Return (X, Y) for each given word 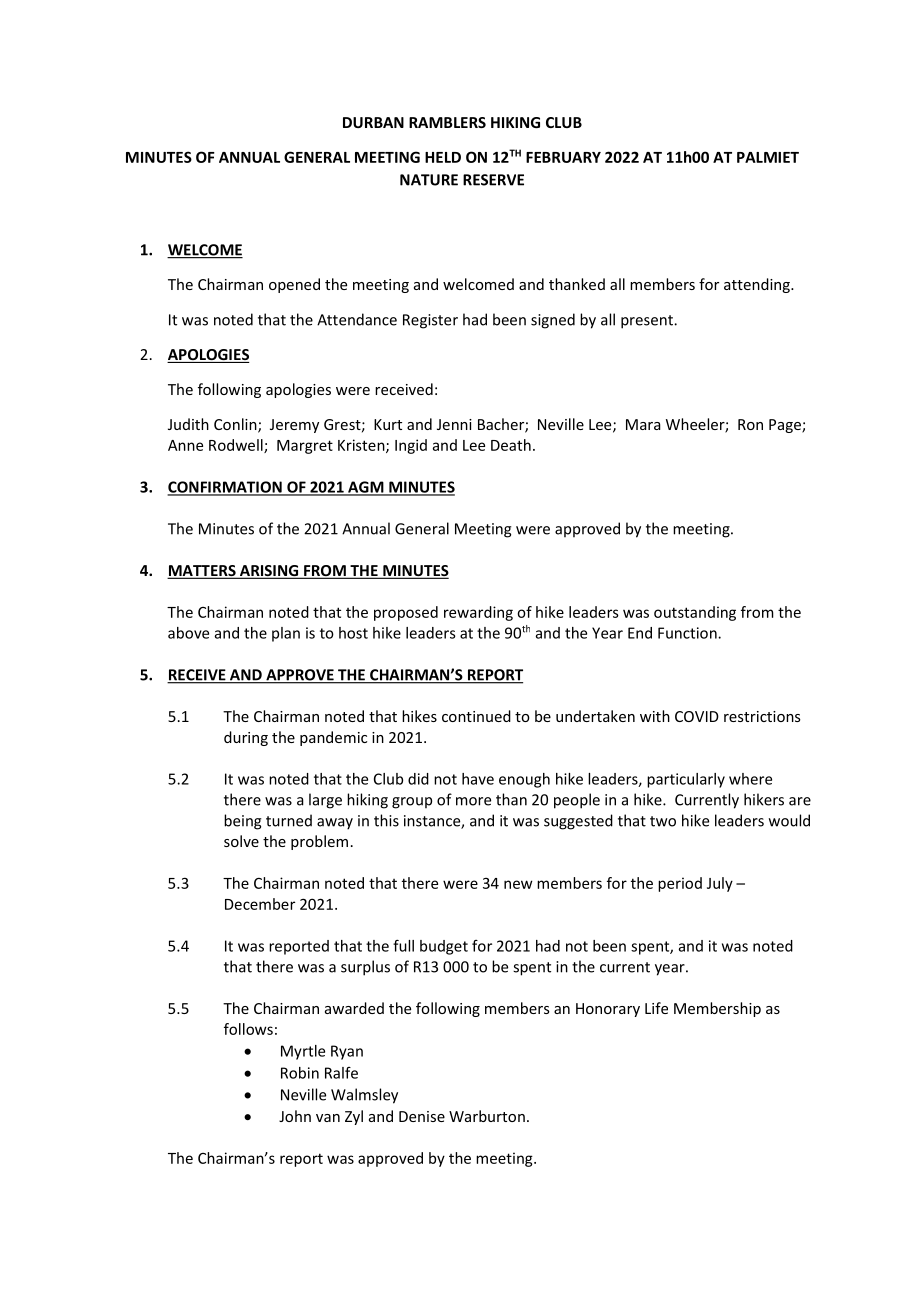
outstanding (695, 613)
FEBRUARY (563, 157)
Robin (300, 1073)
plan (286, 634)
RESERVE (493, 180)
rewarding (478, 613)
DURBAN (373, 122)
